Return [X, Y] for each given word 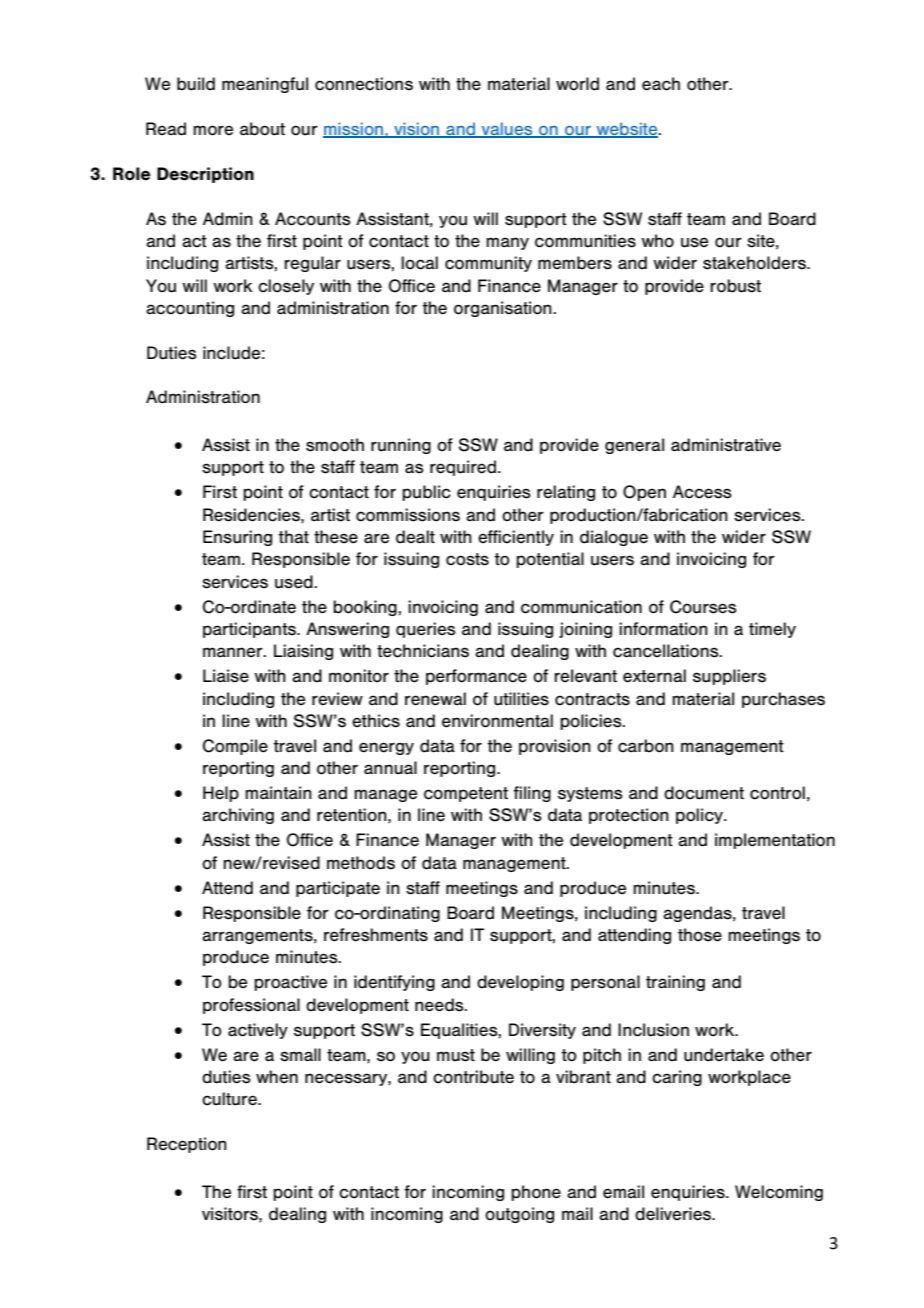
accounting [190, 309]
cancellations [667, 651]
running [401, 446]
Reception [187, 1145]
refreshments [376, 935]
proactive [290, 983]
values [507, 130]
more [213, 130]
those [700, 935]
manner [234, 652]
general [634, 446]
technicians [423, 651]
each [661, 84]
